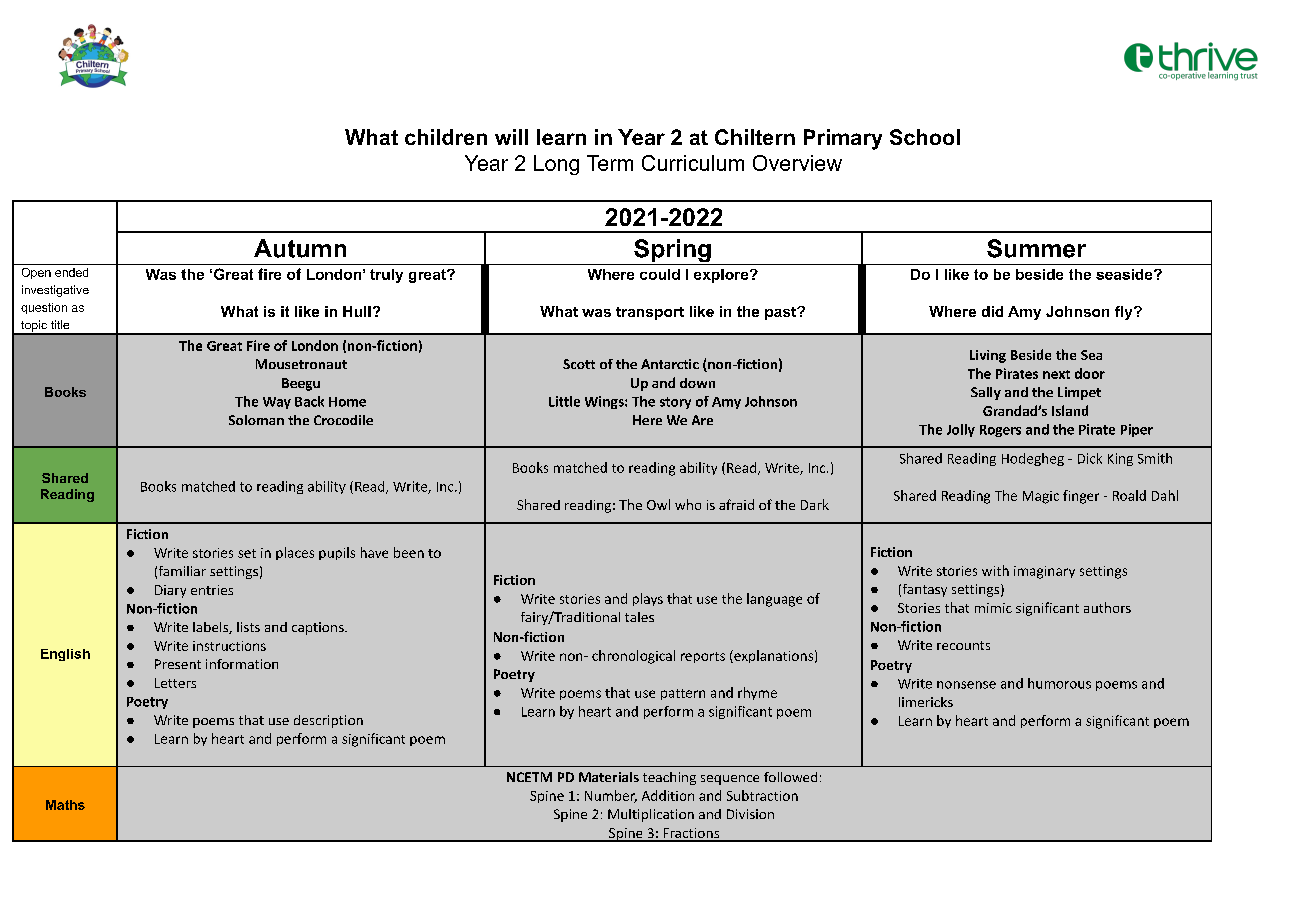 This screenshot has width=1307, height=924. Describe the element at coordinates (963, 645) in the screenshot. I see `recounts` at that location.
